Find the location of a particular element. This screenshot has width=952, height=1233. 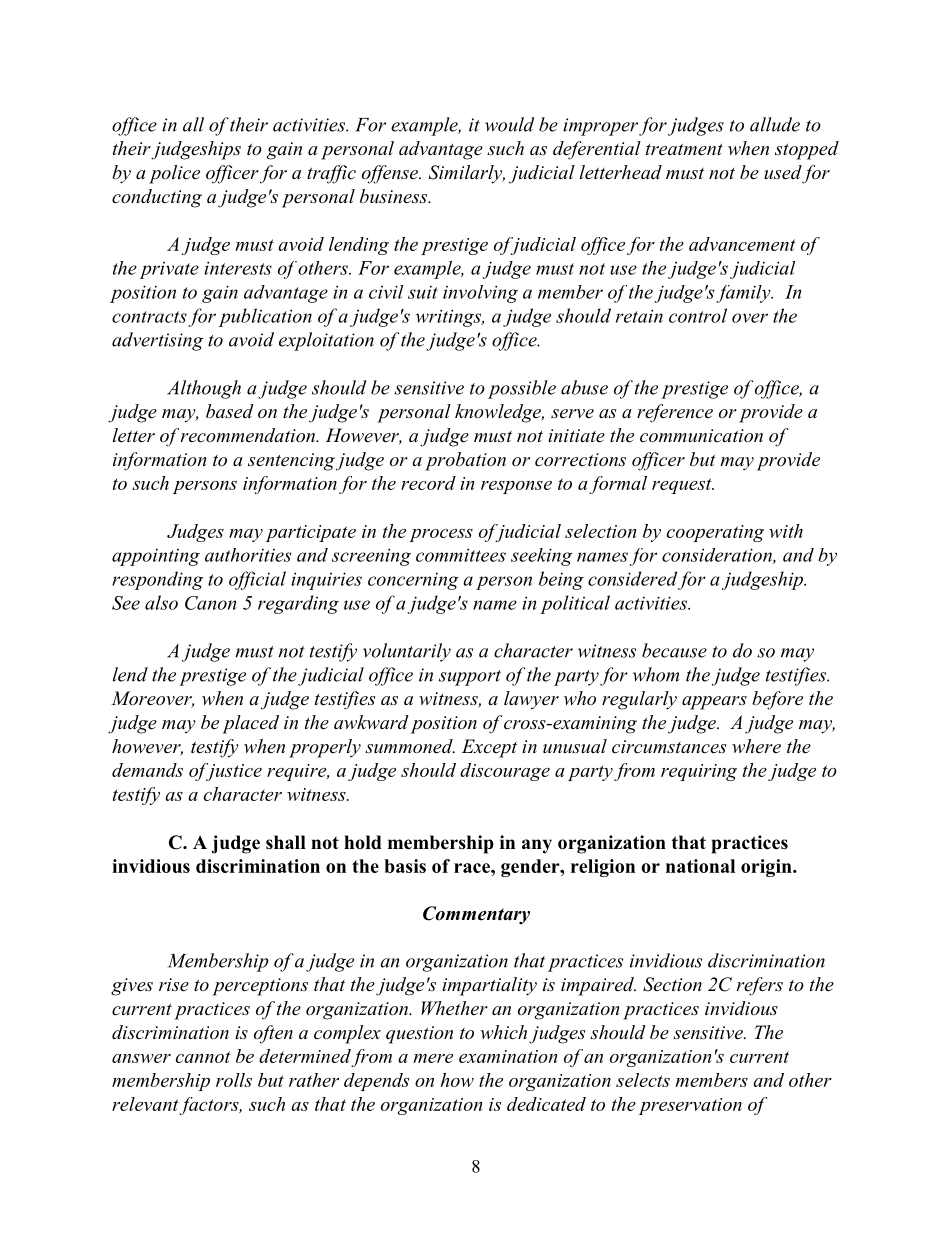

Similarly is located at coordinates (467, 174).
